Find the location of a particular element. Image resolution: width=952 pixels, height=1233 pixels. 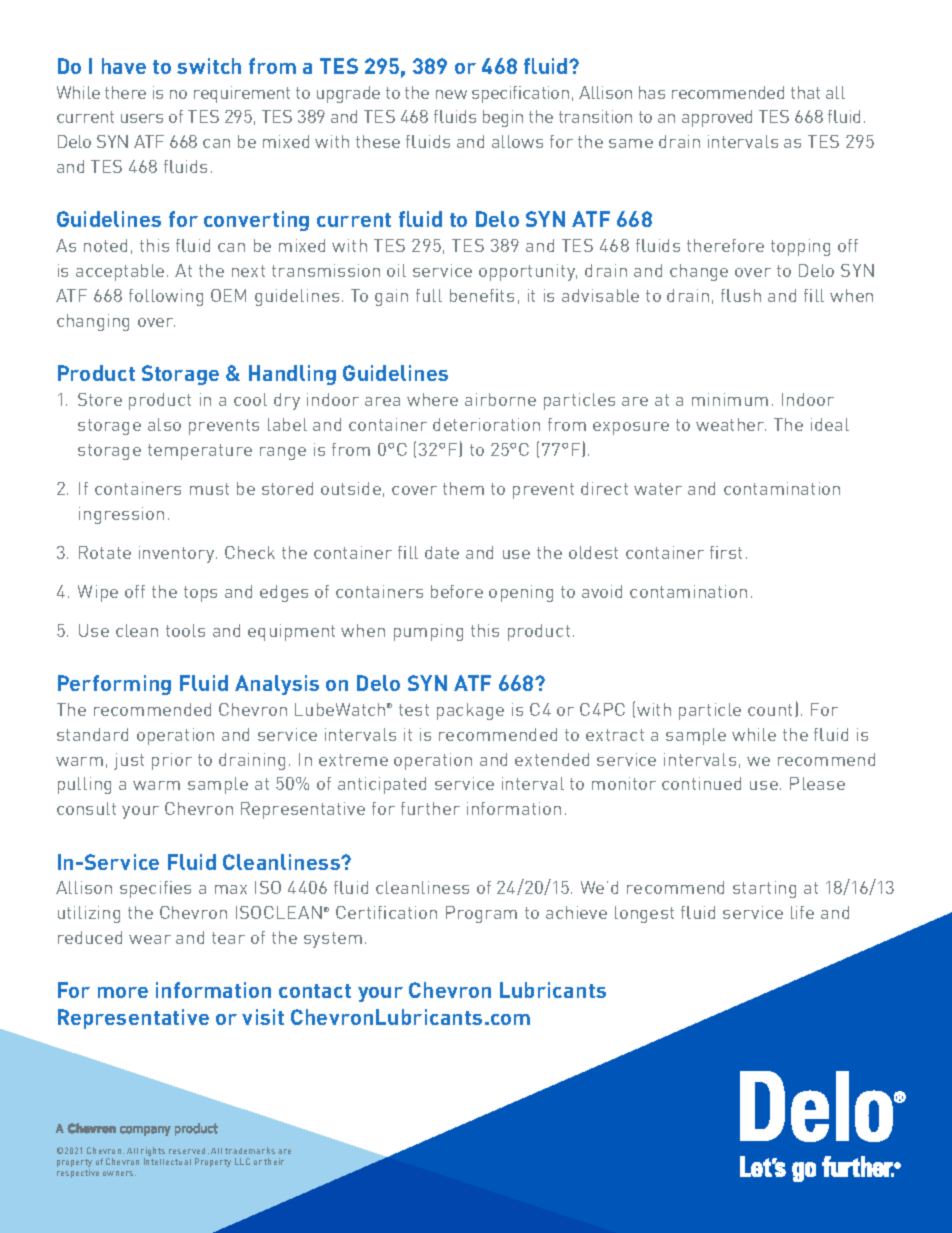

where is located at coordinates (432, 399).
